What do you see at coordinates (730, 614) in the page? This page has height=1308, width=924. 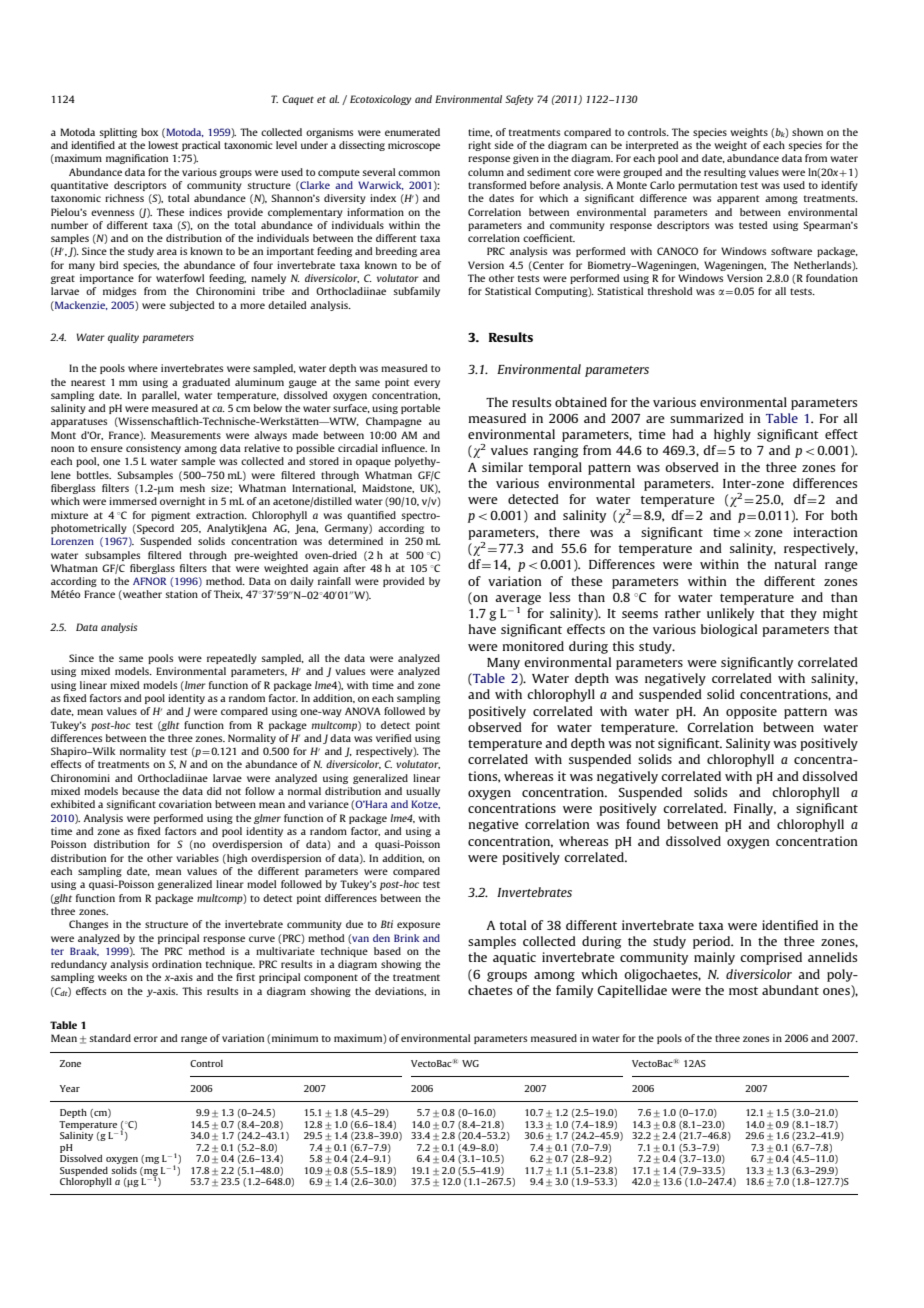 I see `unlikely` at bounding box center [730, 614].
